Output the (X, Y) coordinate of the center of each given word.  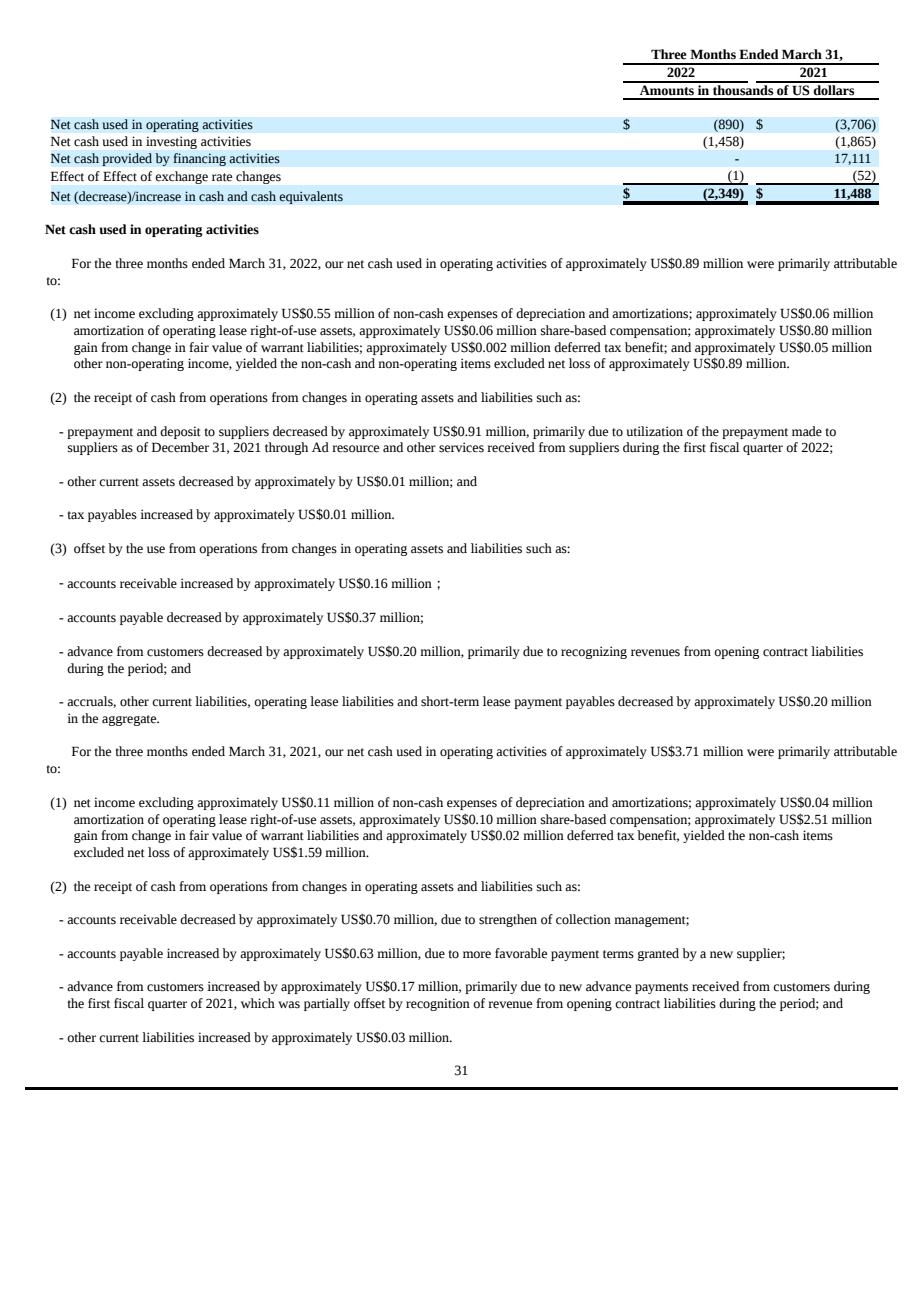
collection (583, 919)
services (461, 447)
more (477, 955)
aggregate (130, 720)
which (258, 1003)
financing (199, 159)
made (807, 431)
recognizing (594, 652)
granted (658, 954)
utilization (655, 431)
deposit (180, 432)
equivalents (311, 197)
